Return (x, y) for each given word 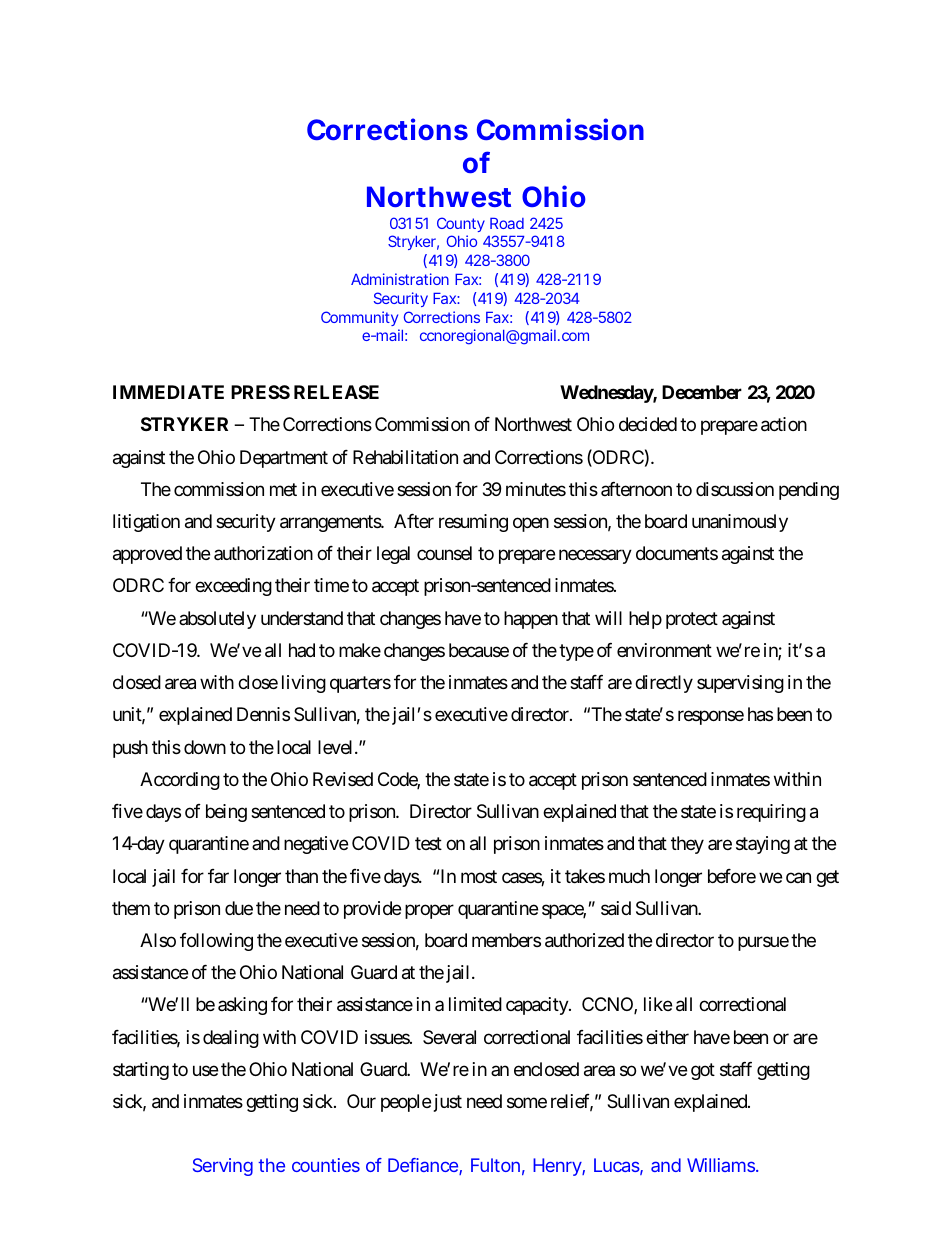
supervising (740, 684)
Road (507, 223)
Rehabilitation (405, 457)
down (205, 747)
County (461, 224)
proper (429, 911)
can (798, 877)
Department (284, 459)
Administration (400, 279)
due (239, 908)
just (448, 1103)
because (479, 650)
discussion (735, 489)
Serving (223, 1167)
